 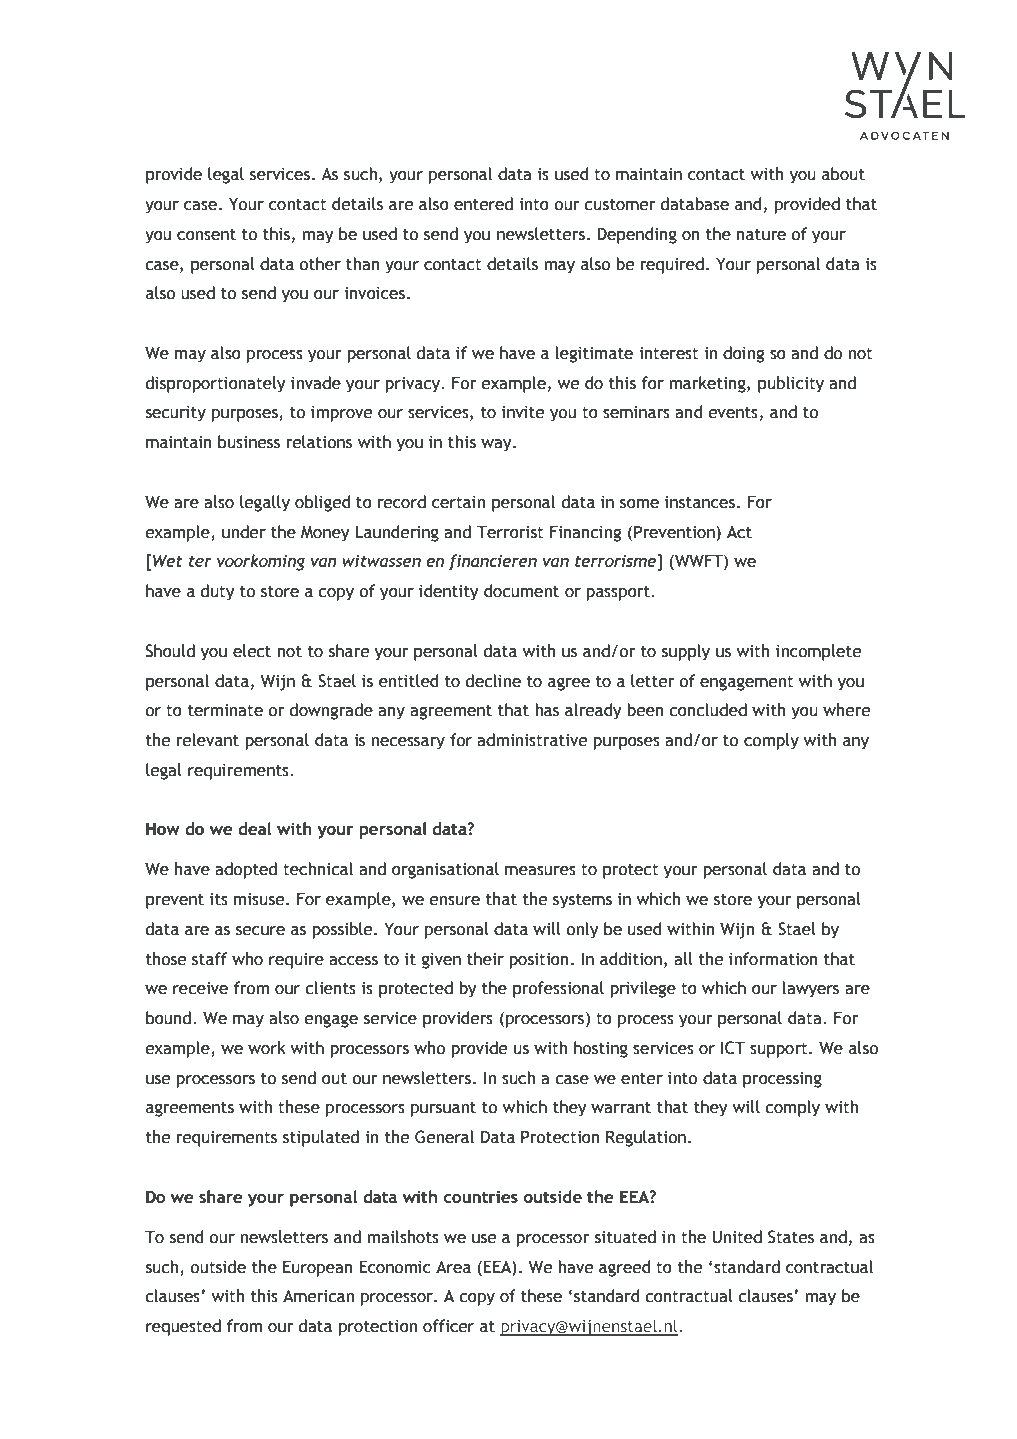 What do you see at coordinates (620, 205) in the page?
I see `customer` at bounding box center [620, 205].
